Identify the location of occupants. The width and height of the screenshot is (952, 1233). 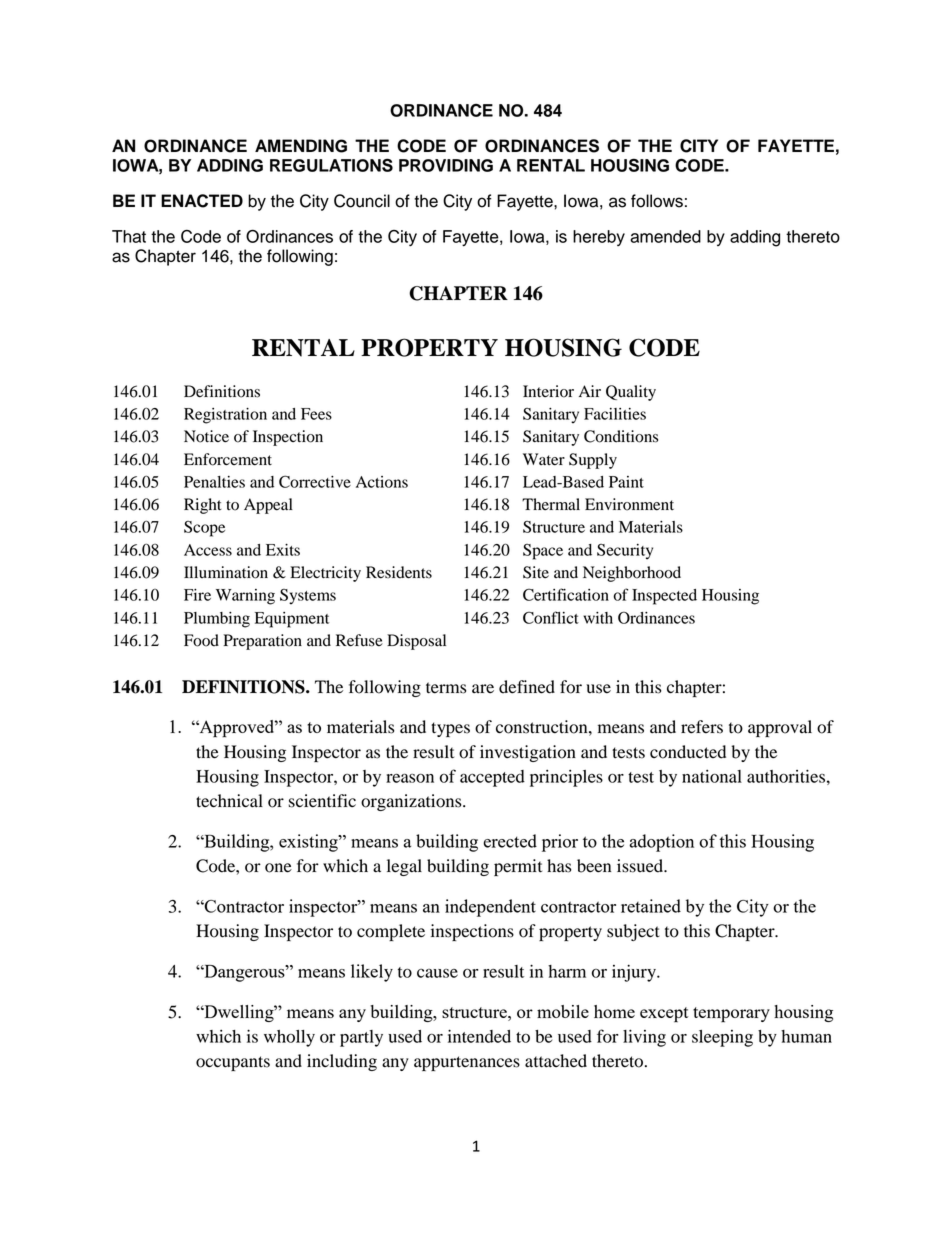
(233, 1063).
